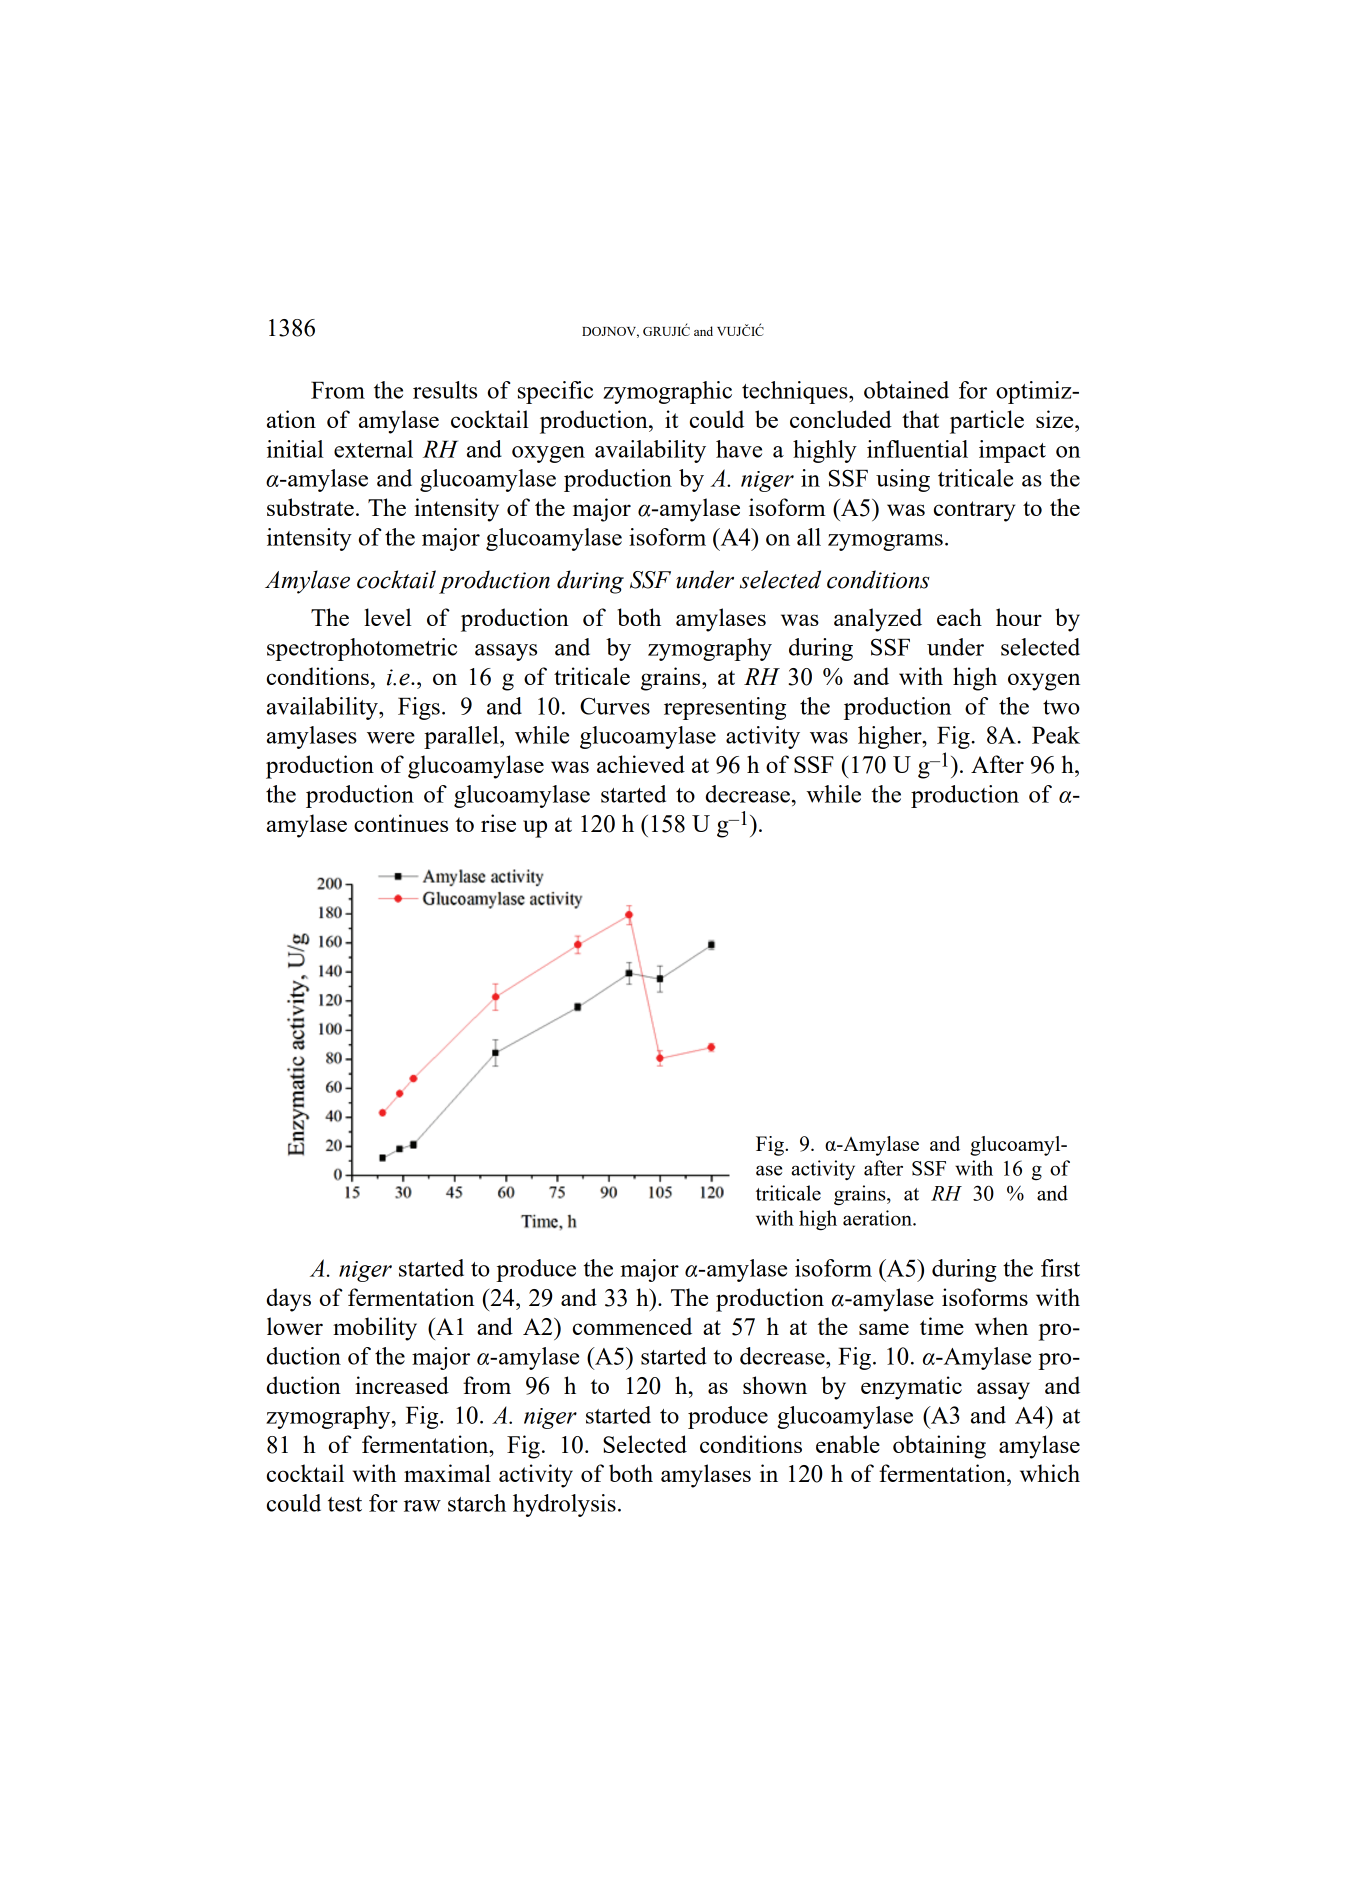 The height and width of the page is (1904, 1346). I want to click on achieved, so click(641, 764).
